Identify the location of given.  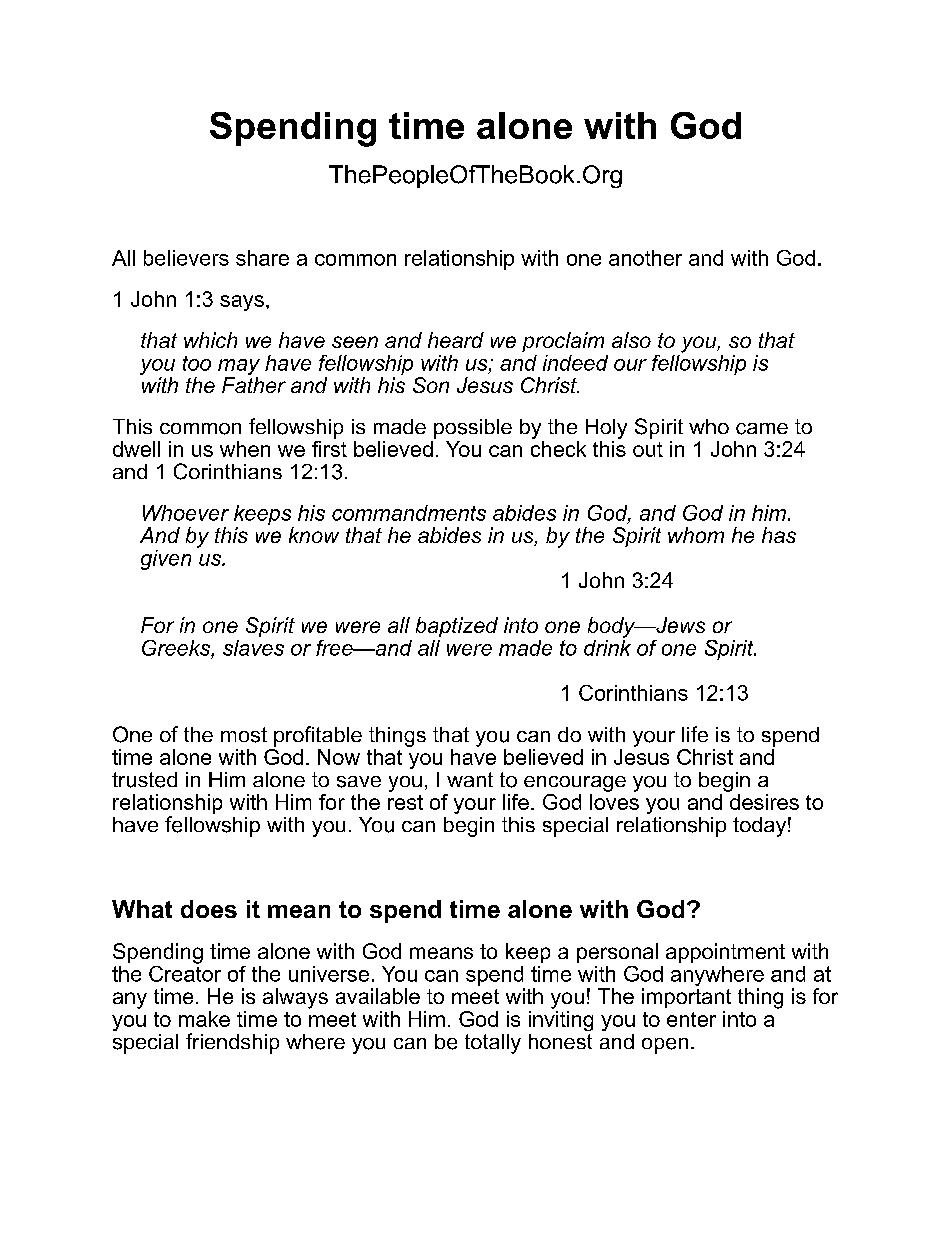
(166, 560).
